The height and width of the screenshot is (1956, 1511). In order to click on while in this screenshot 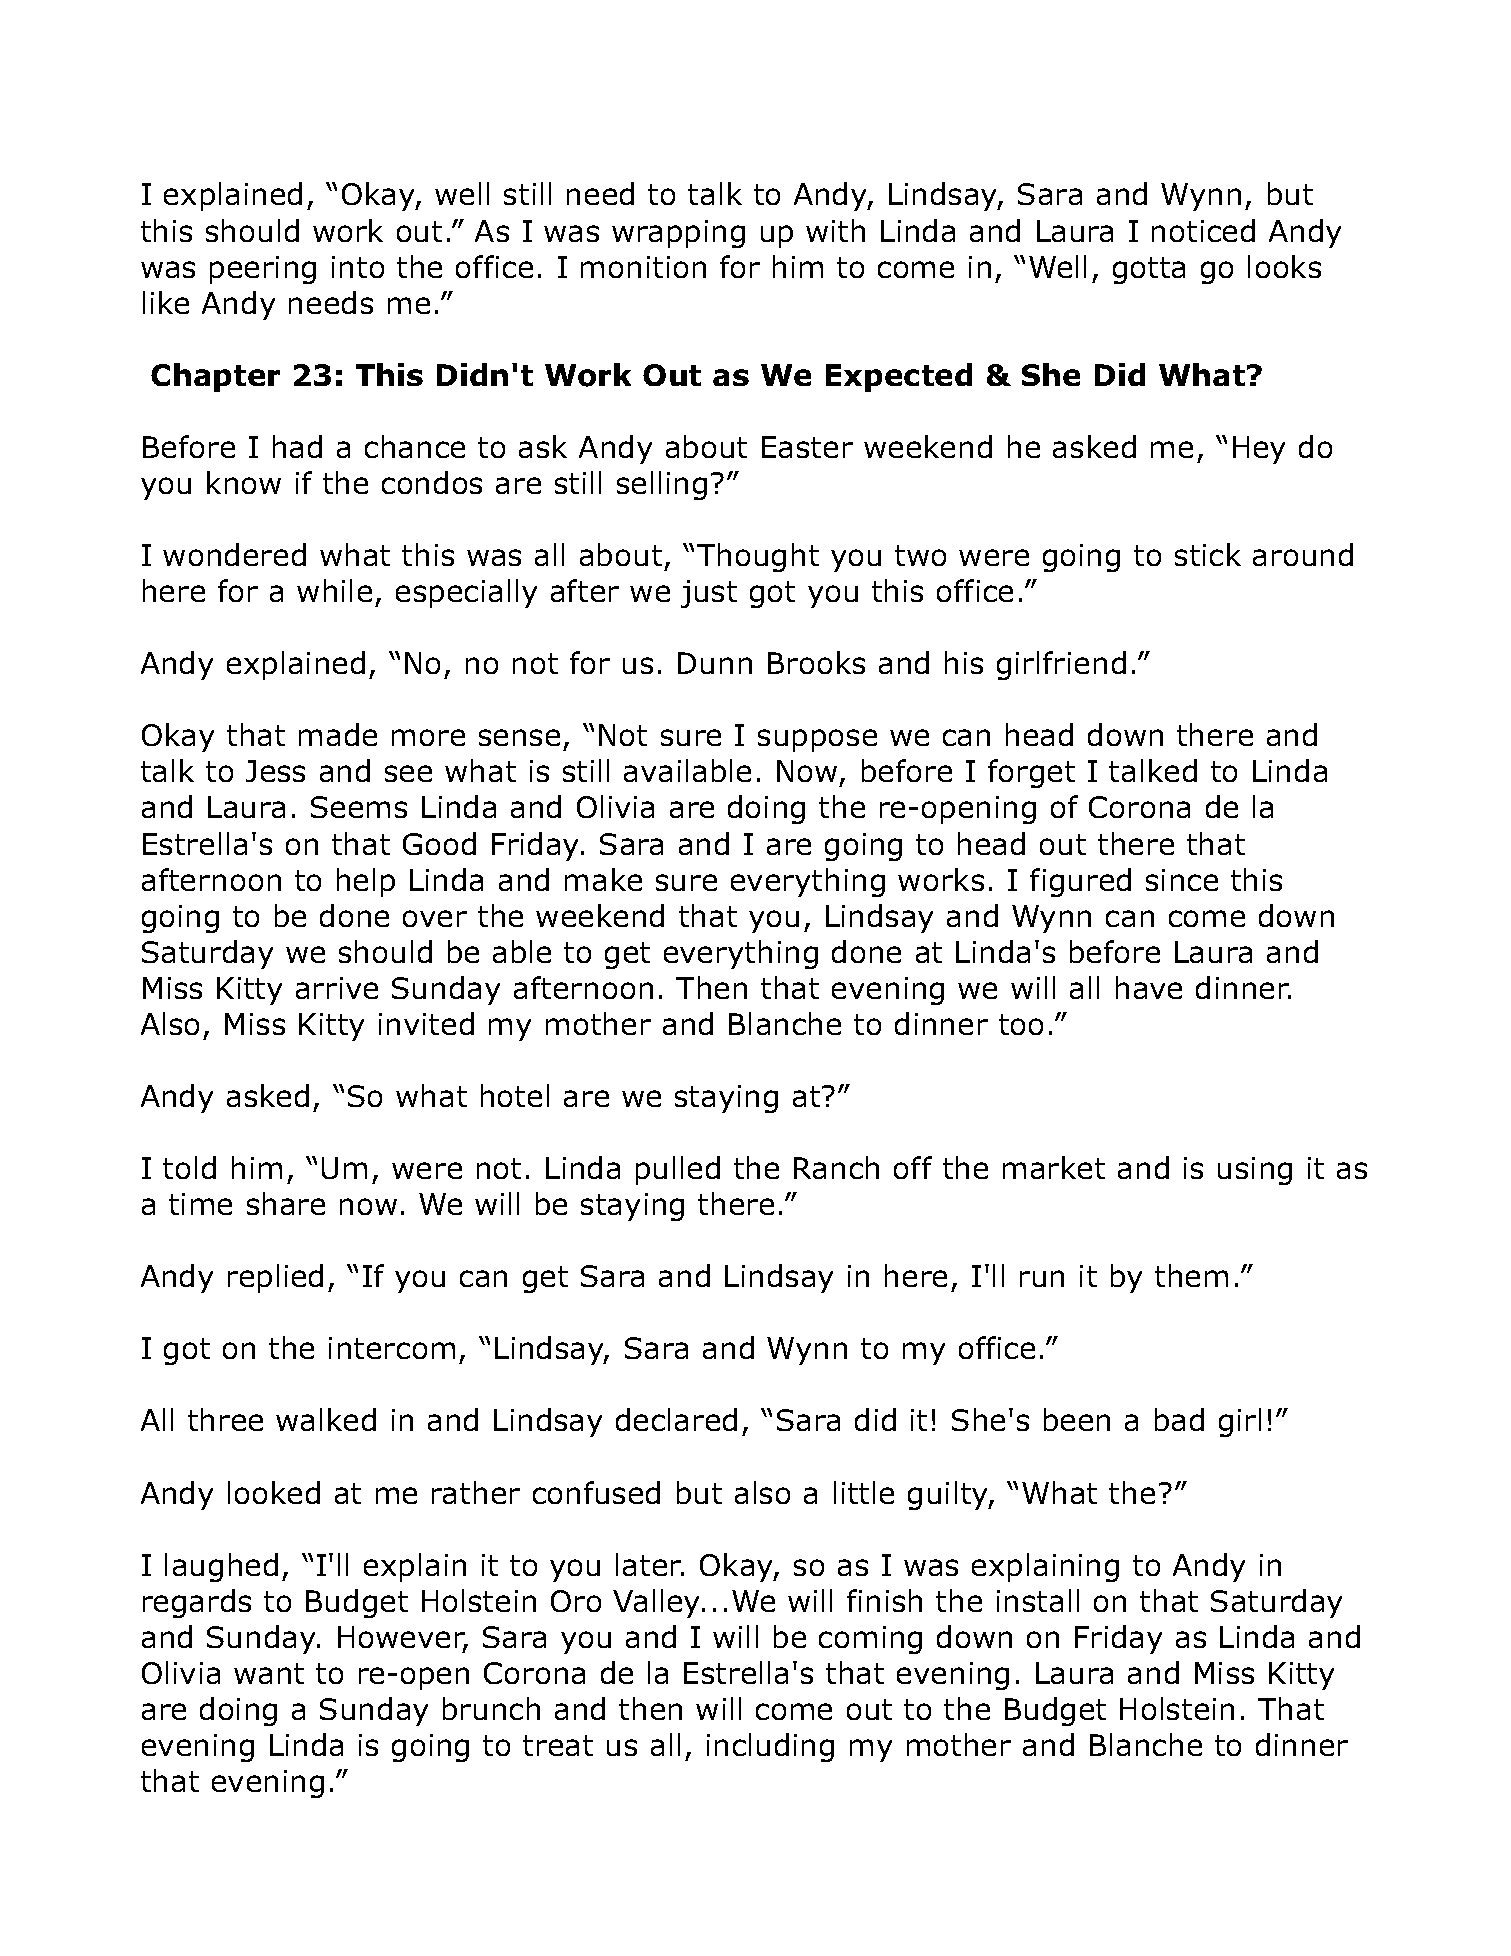, I will do `click(334, 590)`.
